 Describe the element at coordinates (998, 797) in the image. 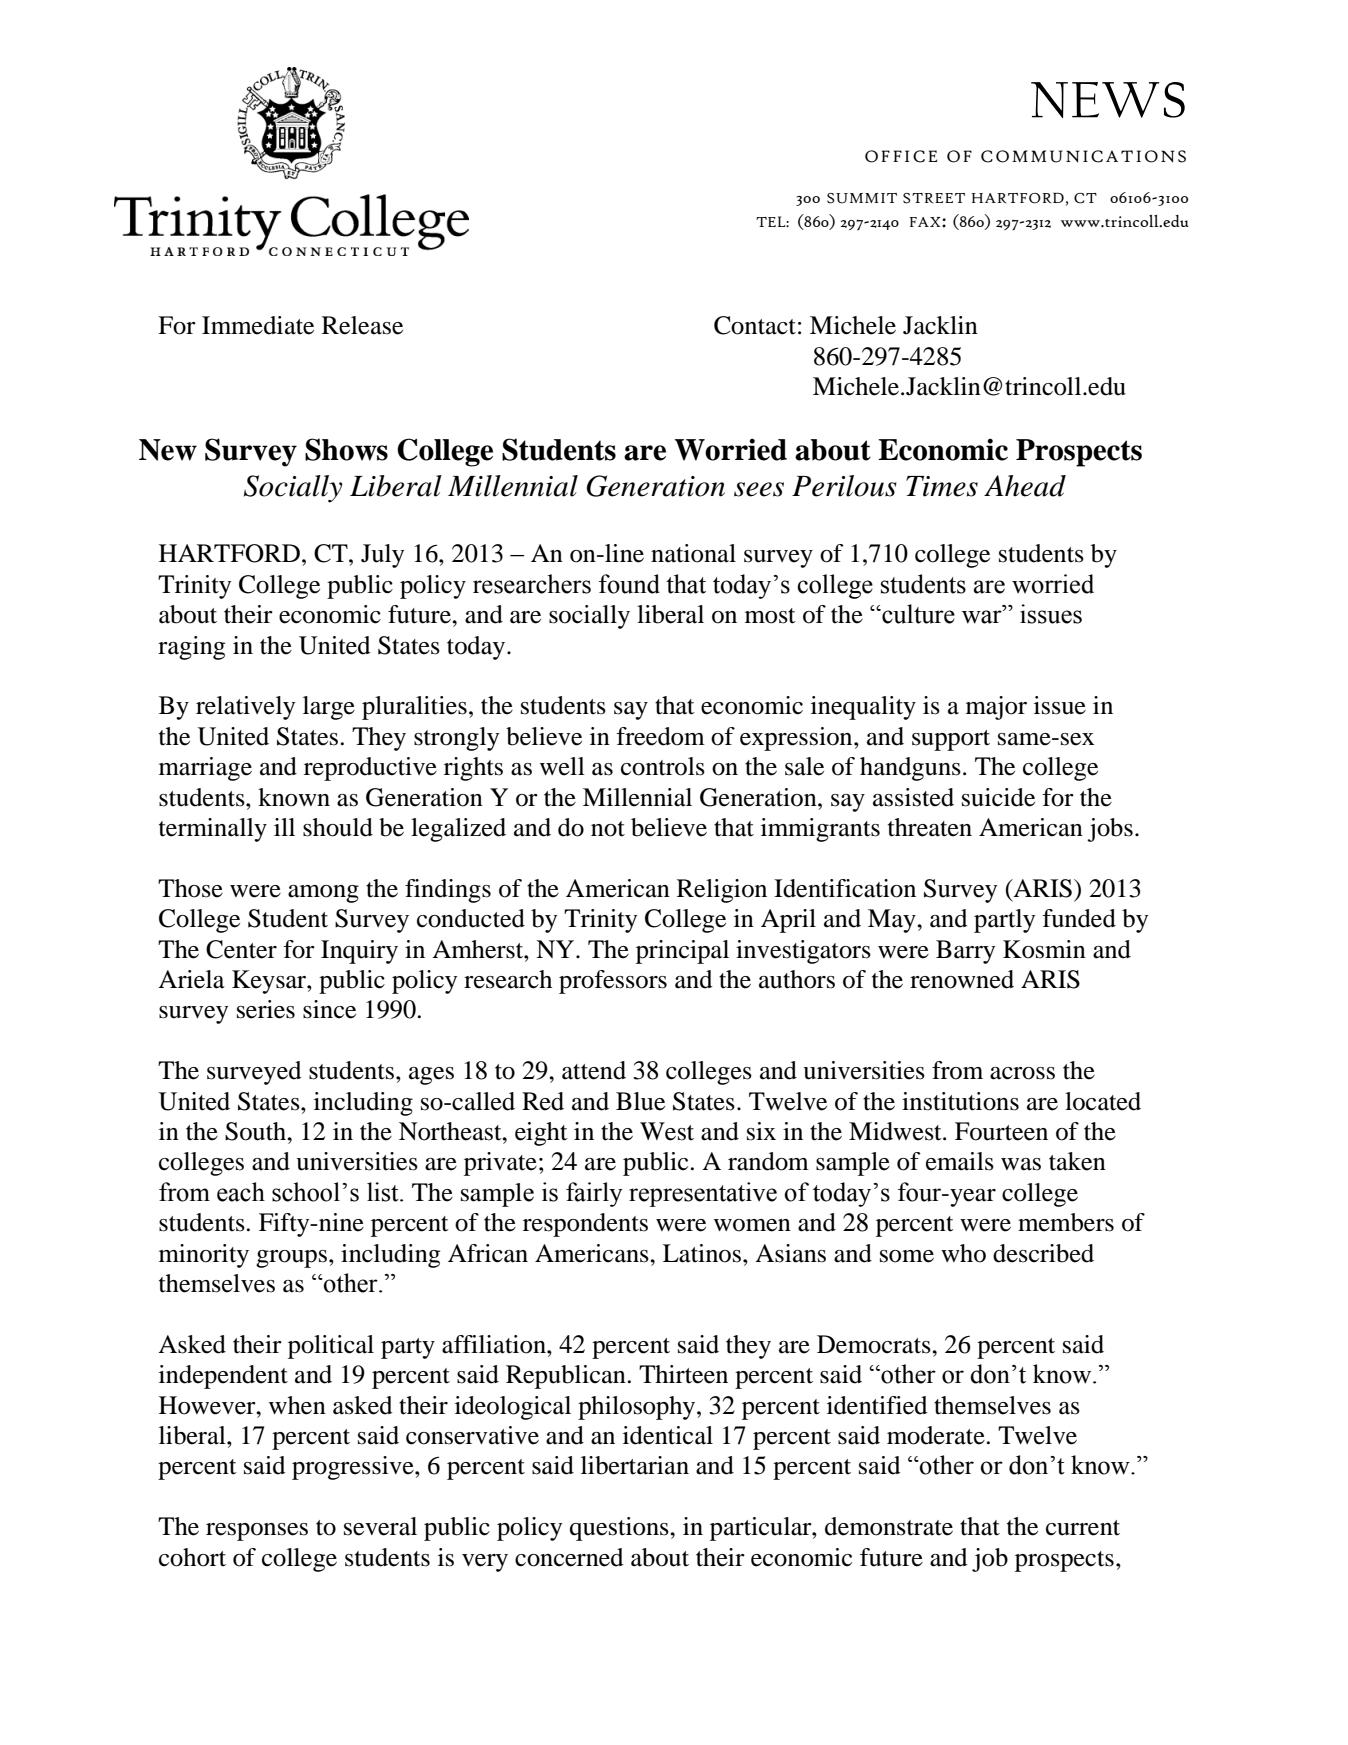

I see `suicide` at that location.
